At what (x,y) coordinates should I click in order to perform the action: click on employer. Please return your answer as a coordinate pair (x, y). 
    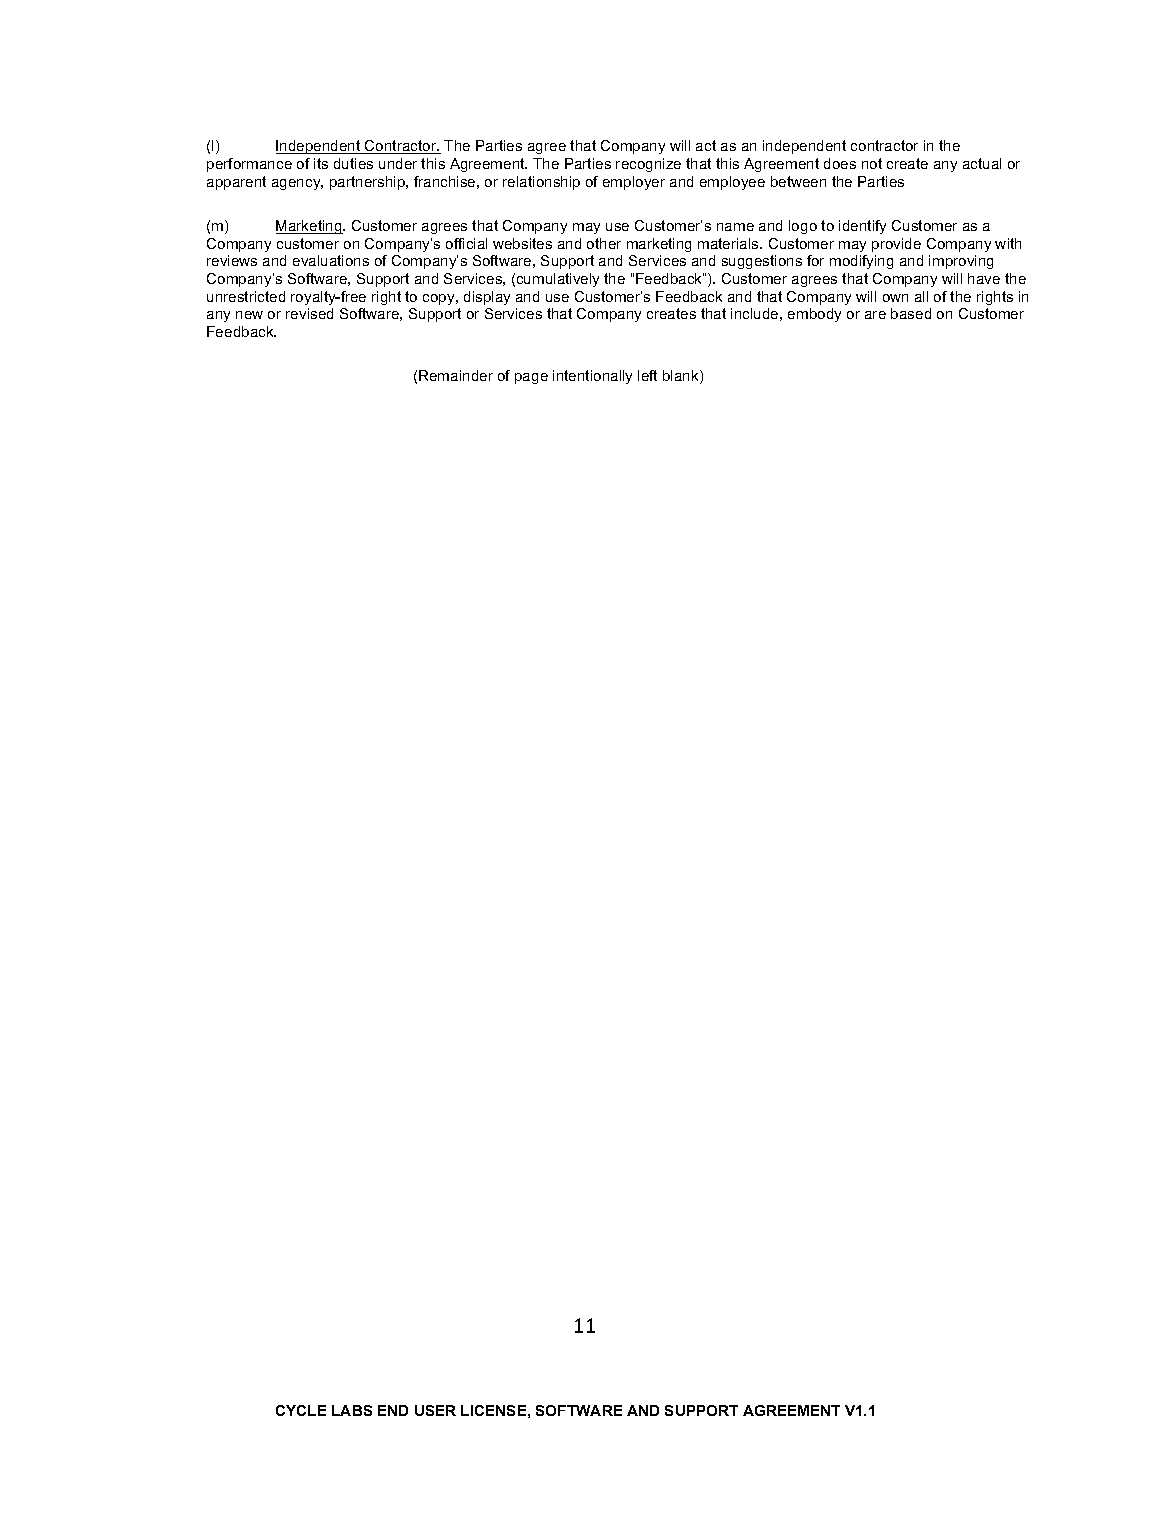
    Looking at the image, I should click on (634, 183).
